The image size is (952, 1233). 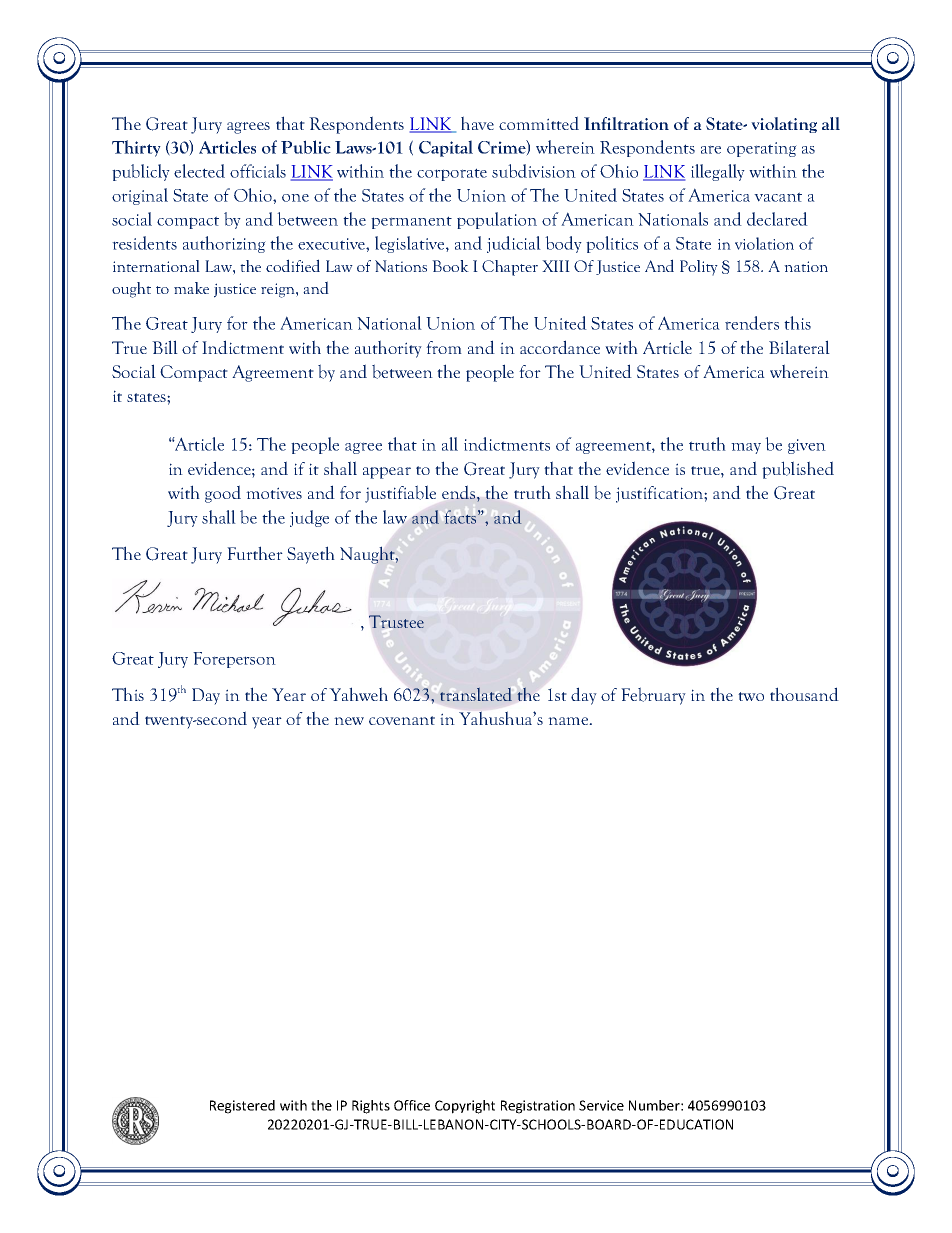 I want to click on good, so click(x=223, y=494).
